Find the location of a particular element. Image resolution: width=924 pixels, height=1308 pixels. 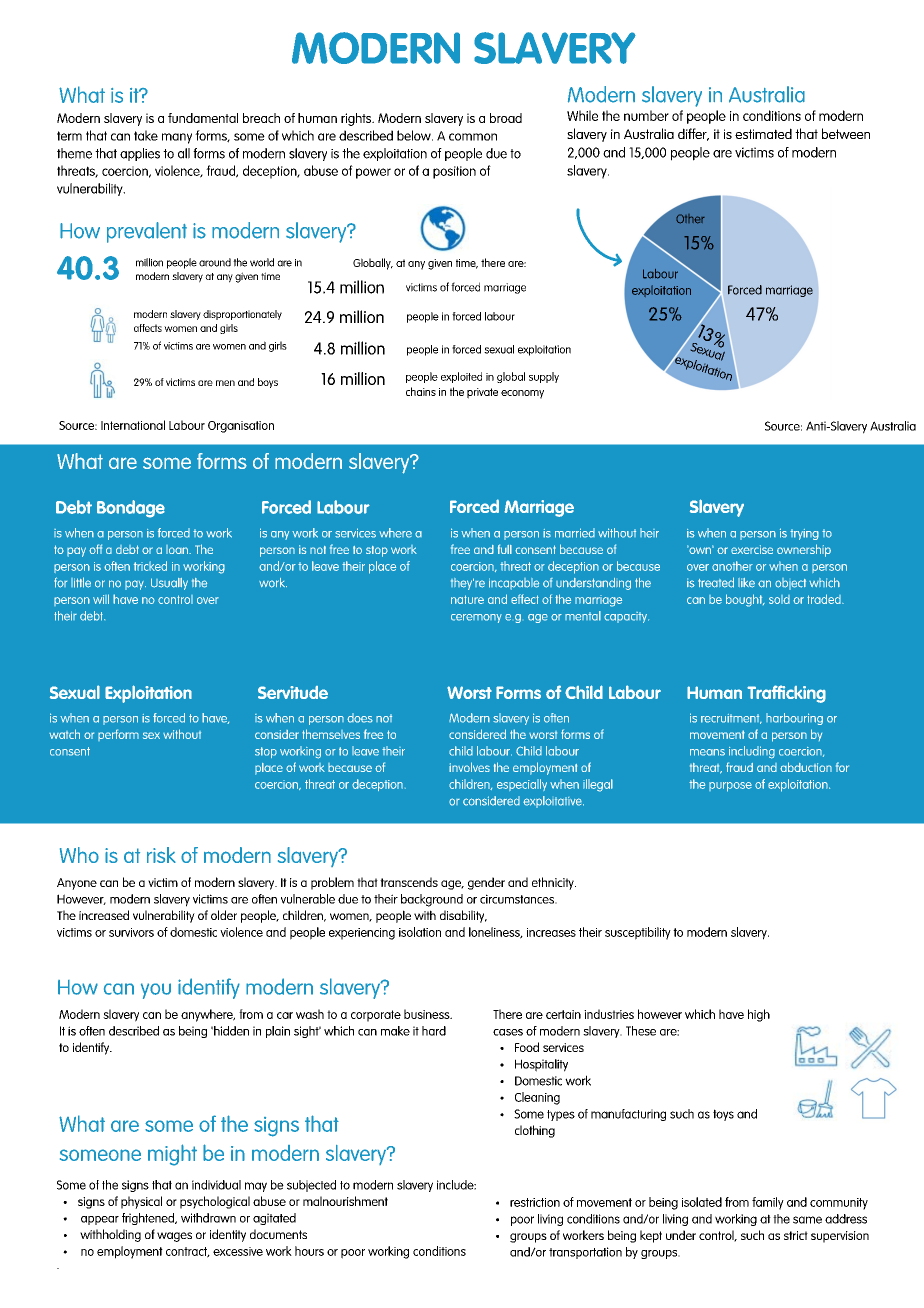

common is located at coordinates (473, 137).
